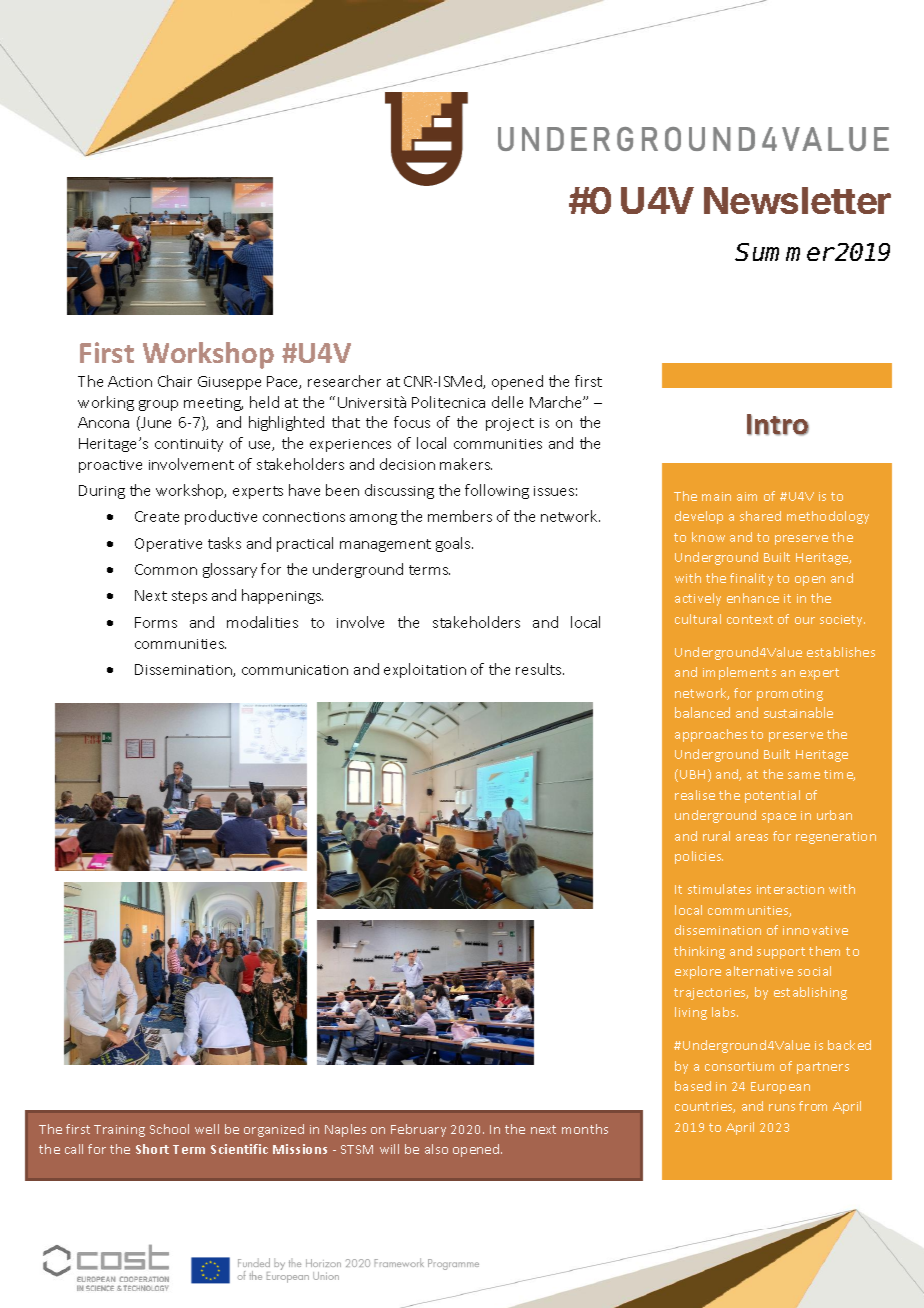 This document has width=924, height=1308. I want to click on Intro, so click(778, 425).
